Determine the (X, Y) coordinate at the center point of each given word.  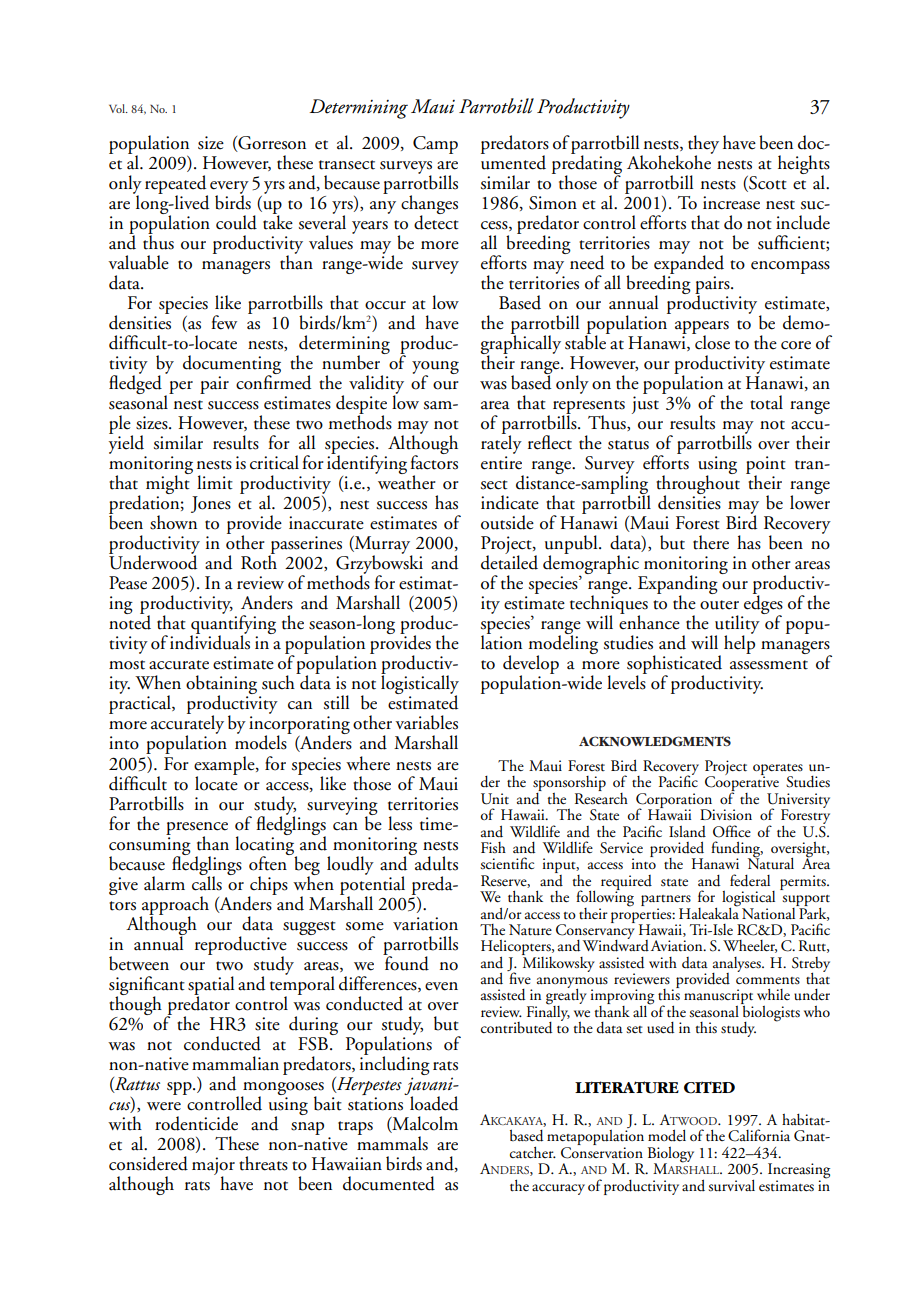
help (739, 643)
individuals (210, 641)
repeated (176, 185)
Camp (435, 145)
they (703, 145)
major (213, 1167)
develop (531, 666)
